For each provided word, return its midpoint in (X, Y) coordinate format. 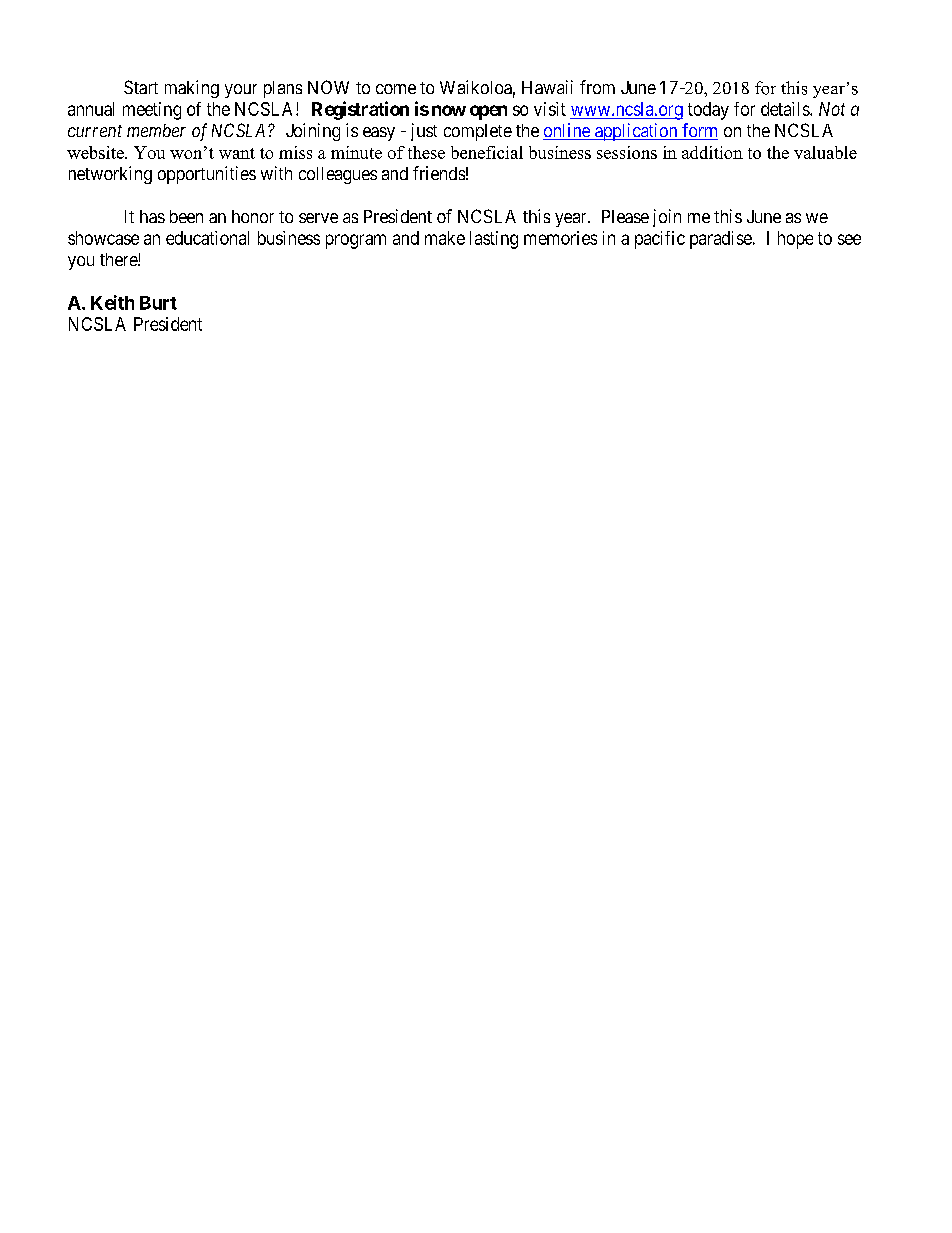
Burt (158, 303)
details (786, 109)
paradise (721, 240)
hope (795, 240)
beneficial (487, 152)
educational (207, 238)
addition (712, 152)
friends (439, 173)
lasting (494, 240)
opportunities (207, 175)
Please (625, 216)
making (192, 89)
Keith (112, 302)
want (237, 153)
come (396, 89)
